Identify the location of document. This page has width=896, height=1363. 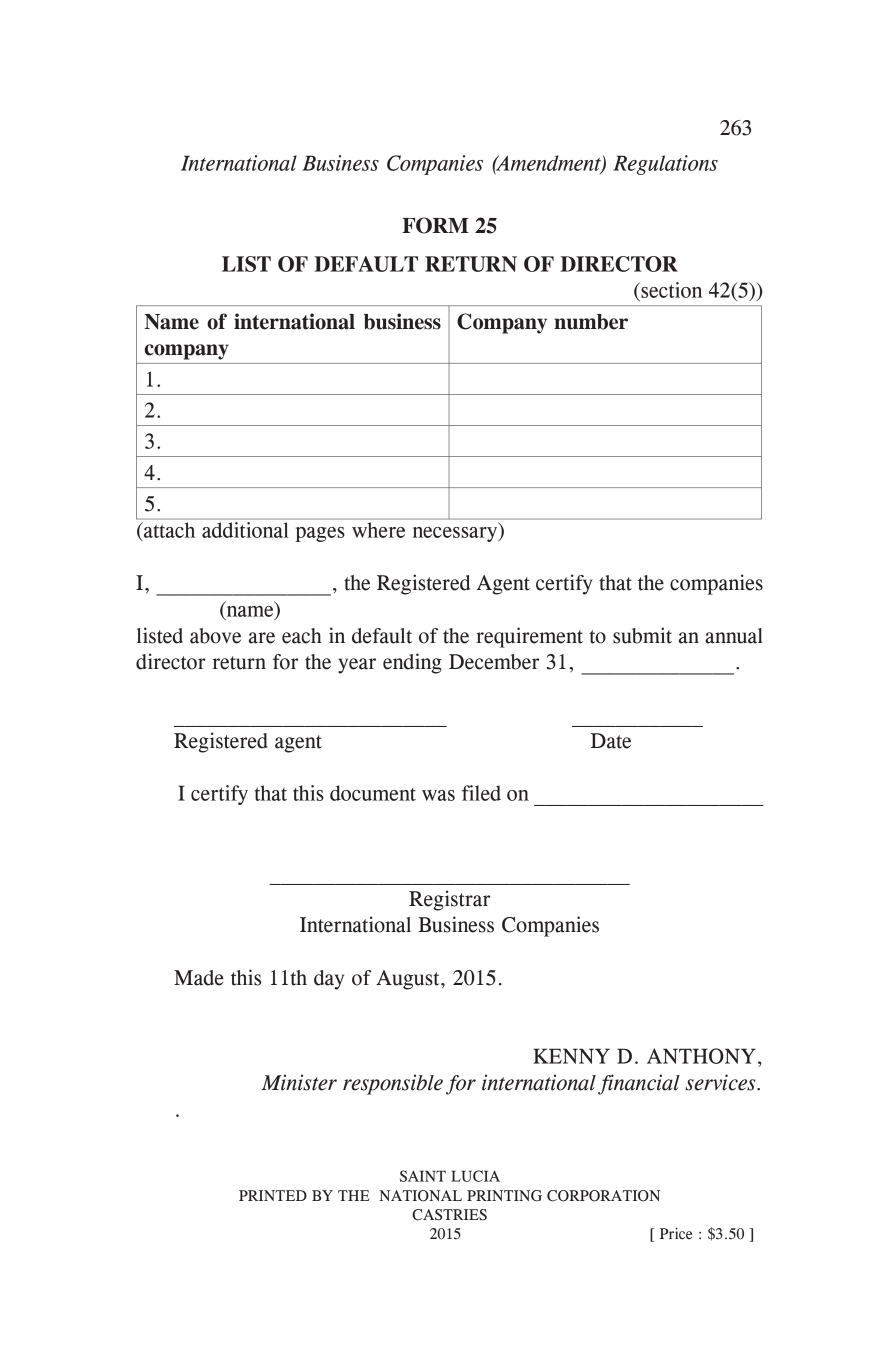
(373, 793).
